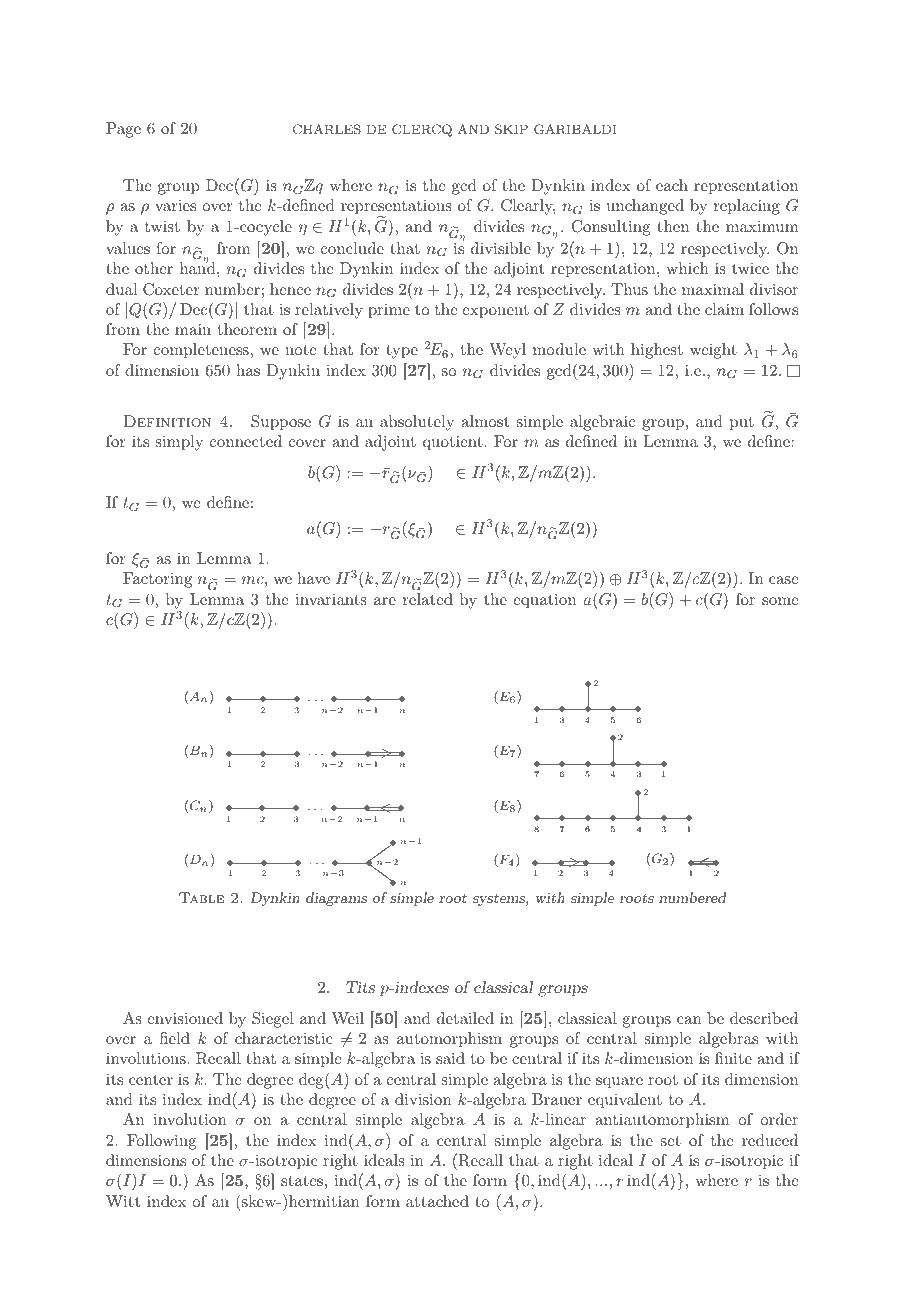 This page has height=1300, width=924. I want to click on diagrams, so click(336, 899).
